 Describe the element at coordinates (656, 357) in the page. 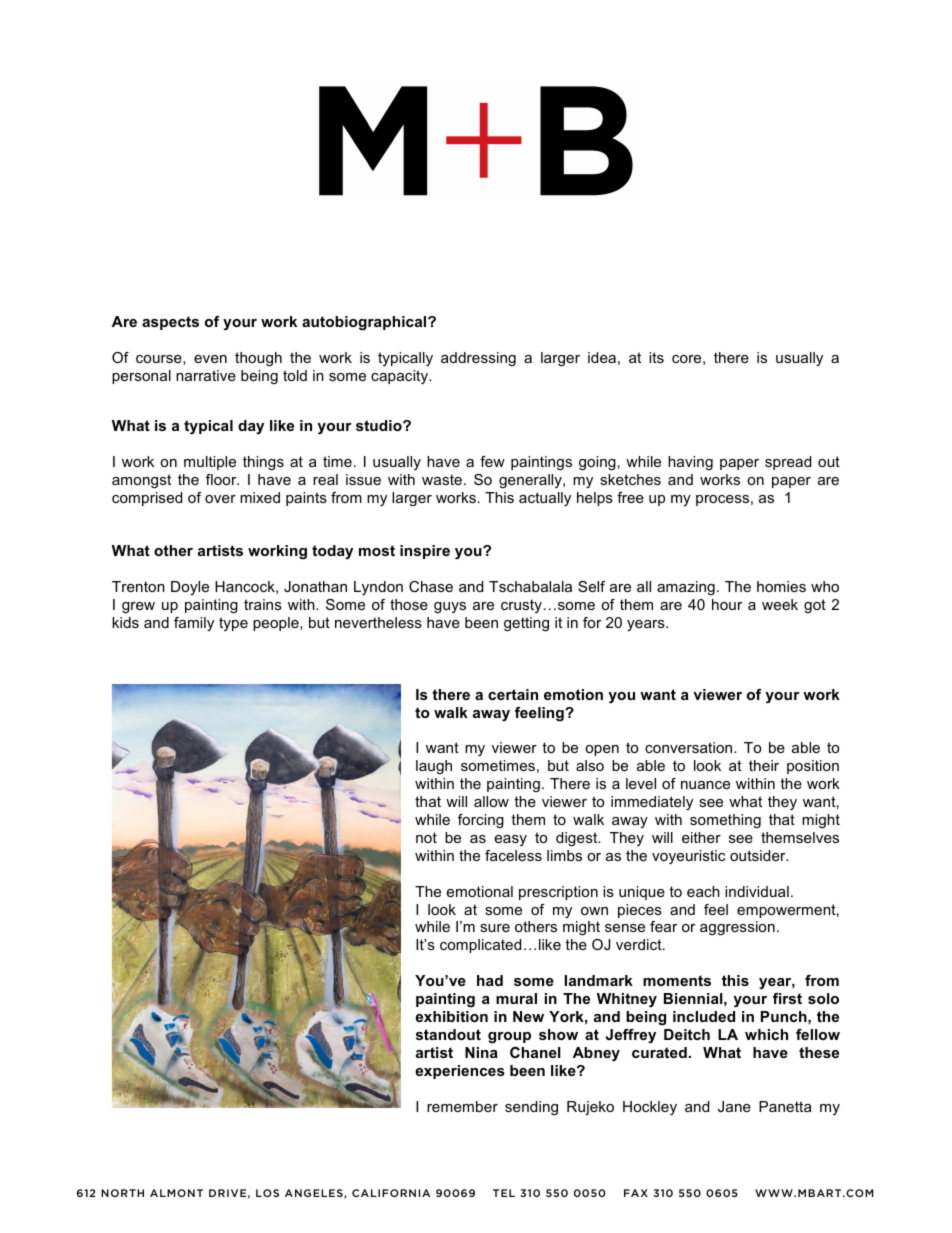

I see `its` at that location.
